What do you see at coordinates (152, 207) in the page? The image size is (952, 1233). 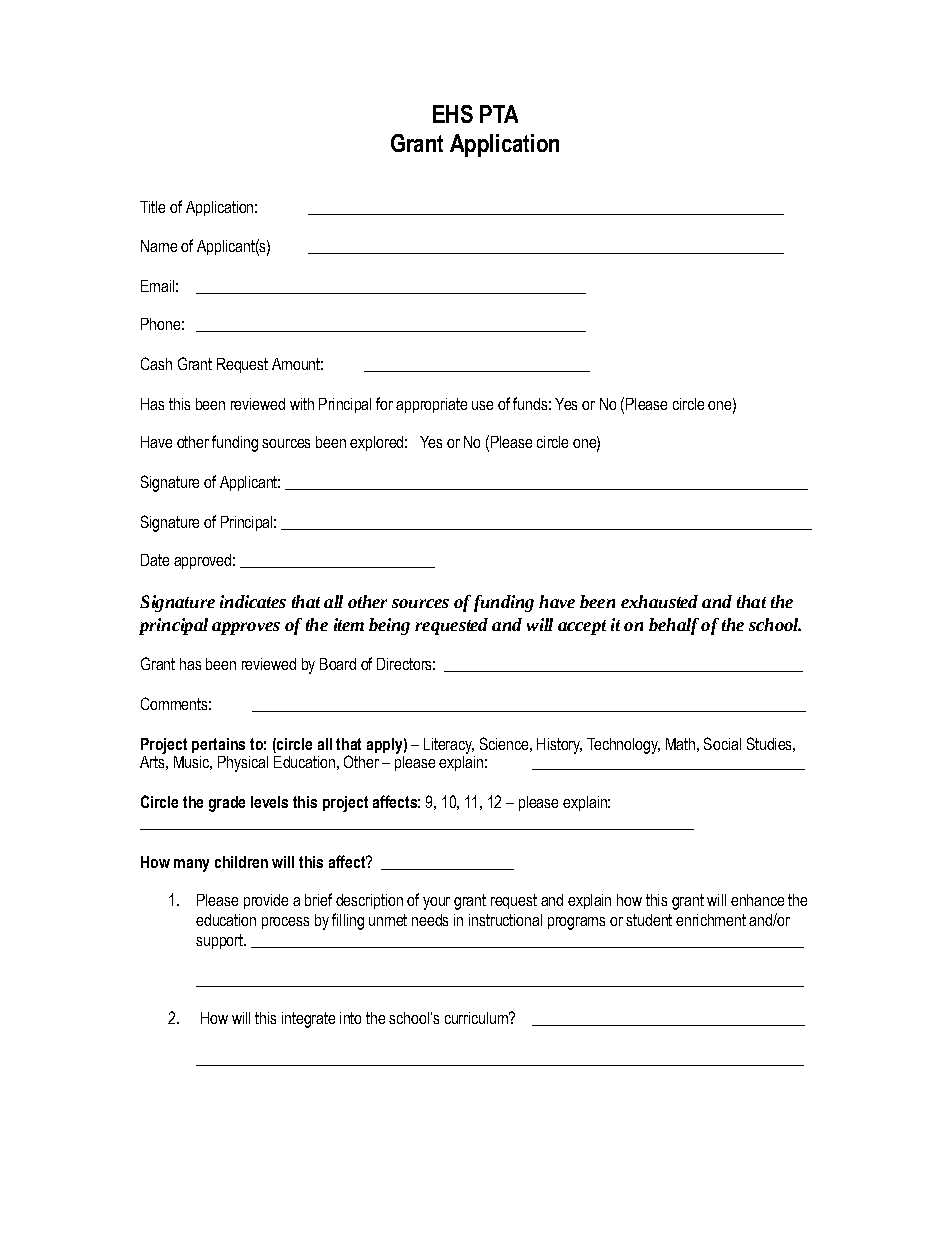 I see `Title` at bounding box center [152, 207].
